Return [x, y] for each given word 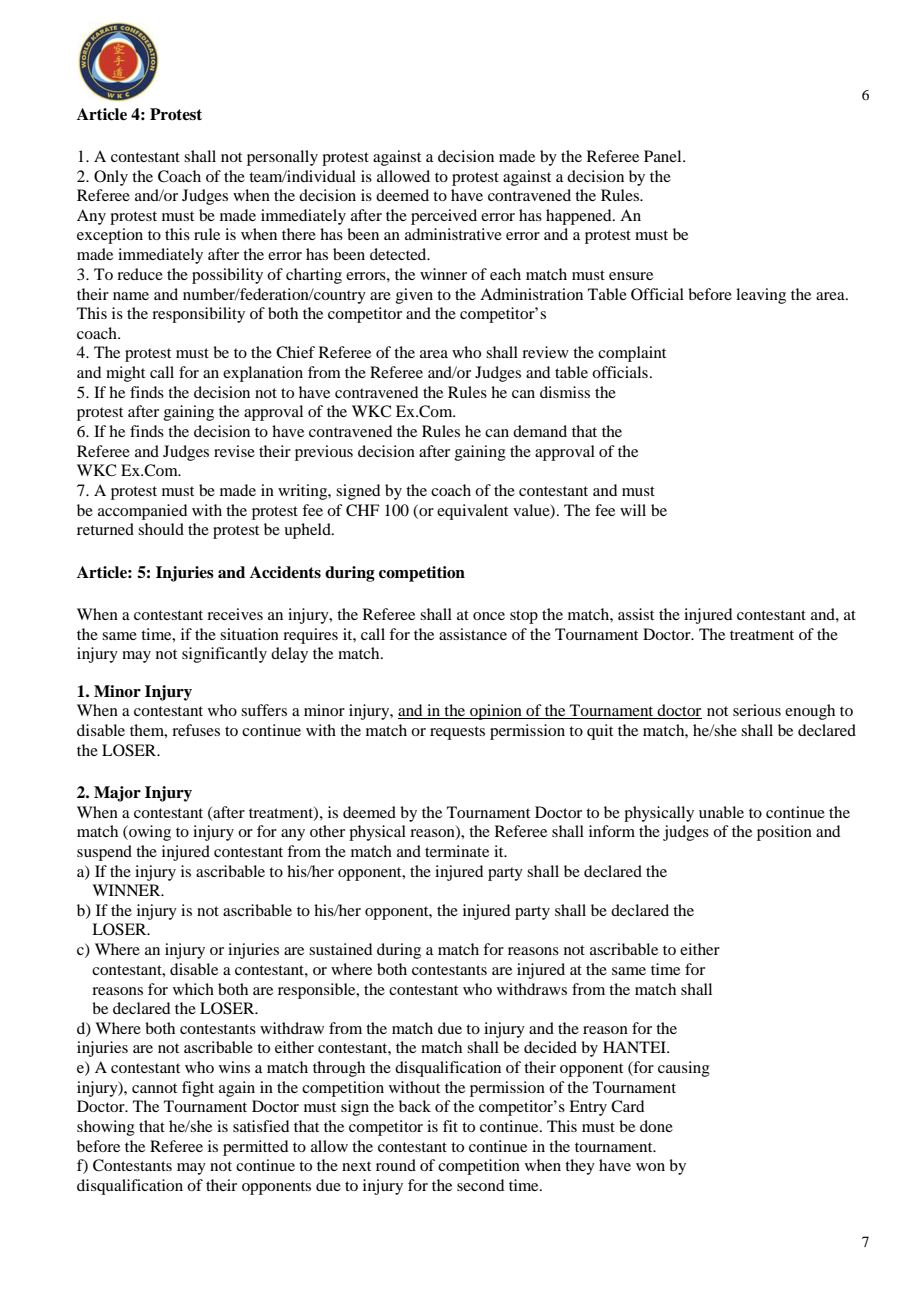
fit [450, 1126]
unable [721, 812]
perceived [444, 217]
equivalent [472, 512]
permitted [255, 1148]
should [161, 529]
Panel [664, 156]
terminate [457, 851]
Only [111, 178]
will [633, 510]
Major [117, 794]
